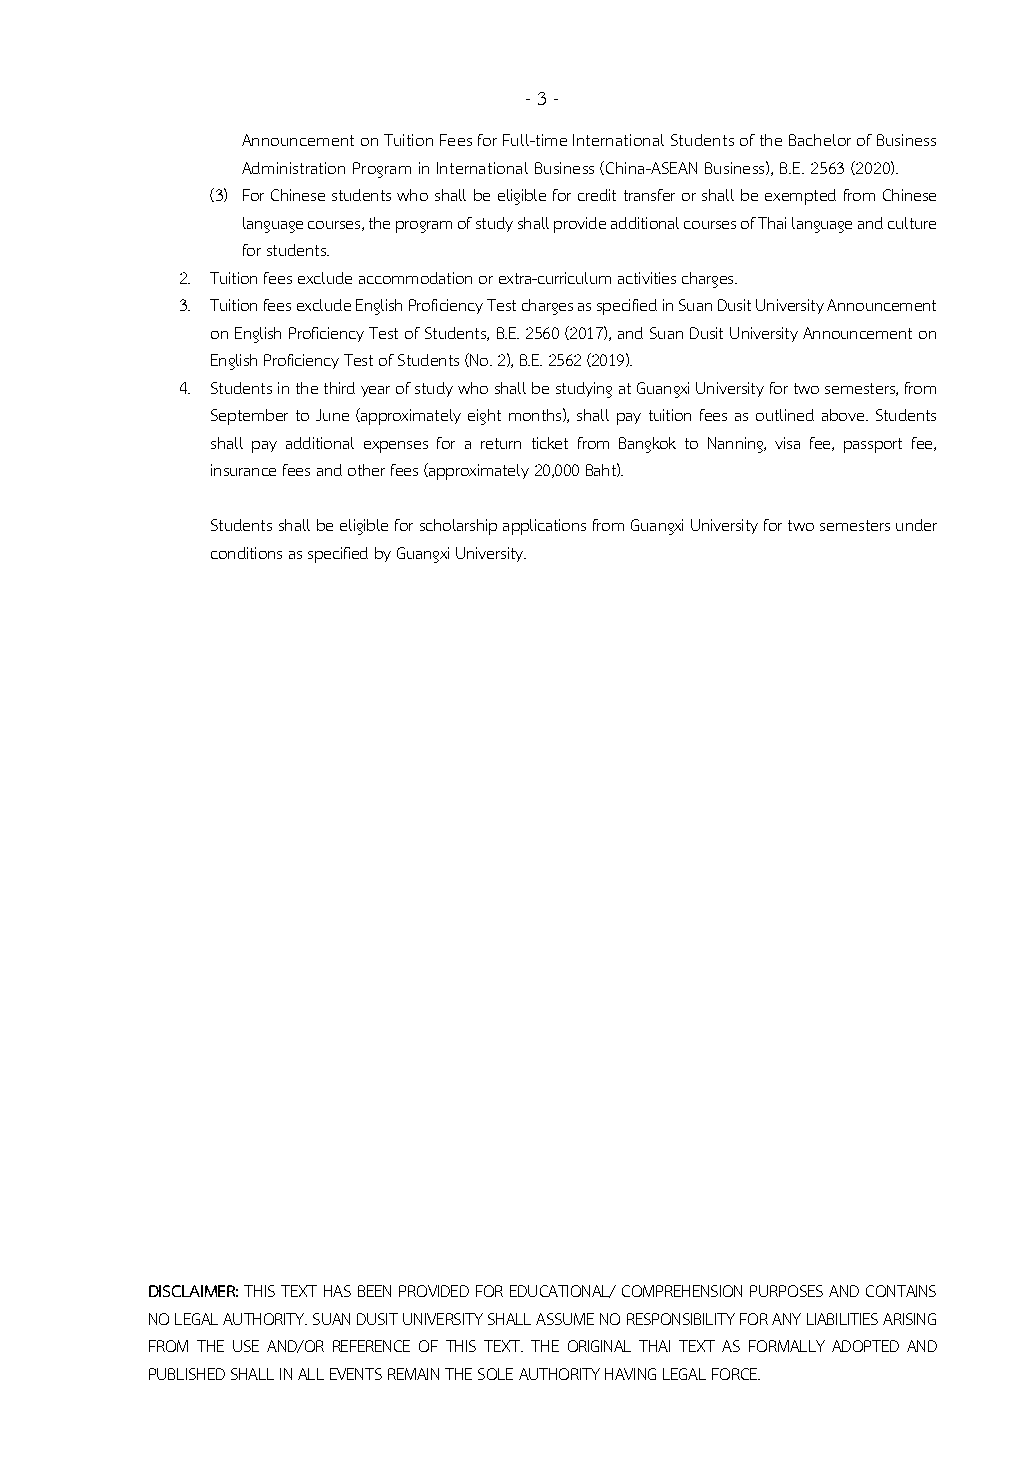 The image size is (1036, 1465). Describe the element at coordinates (337, 1291) in the screenshot. I see `HAS` at that location.
